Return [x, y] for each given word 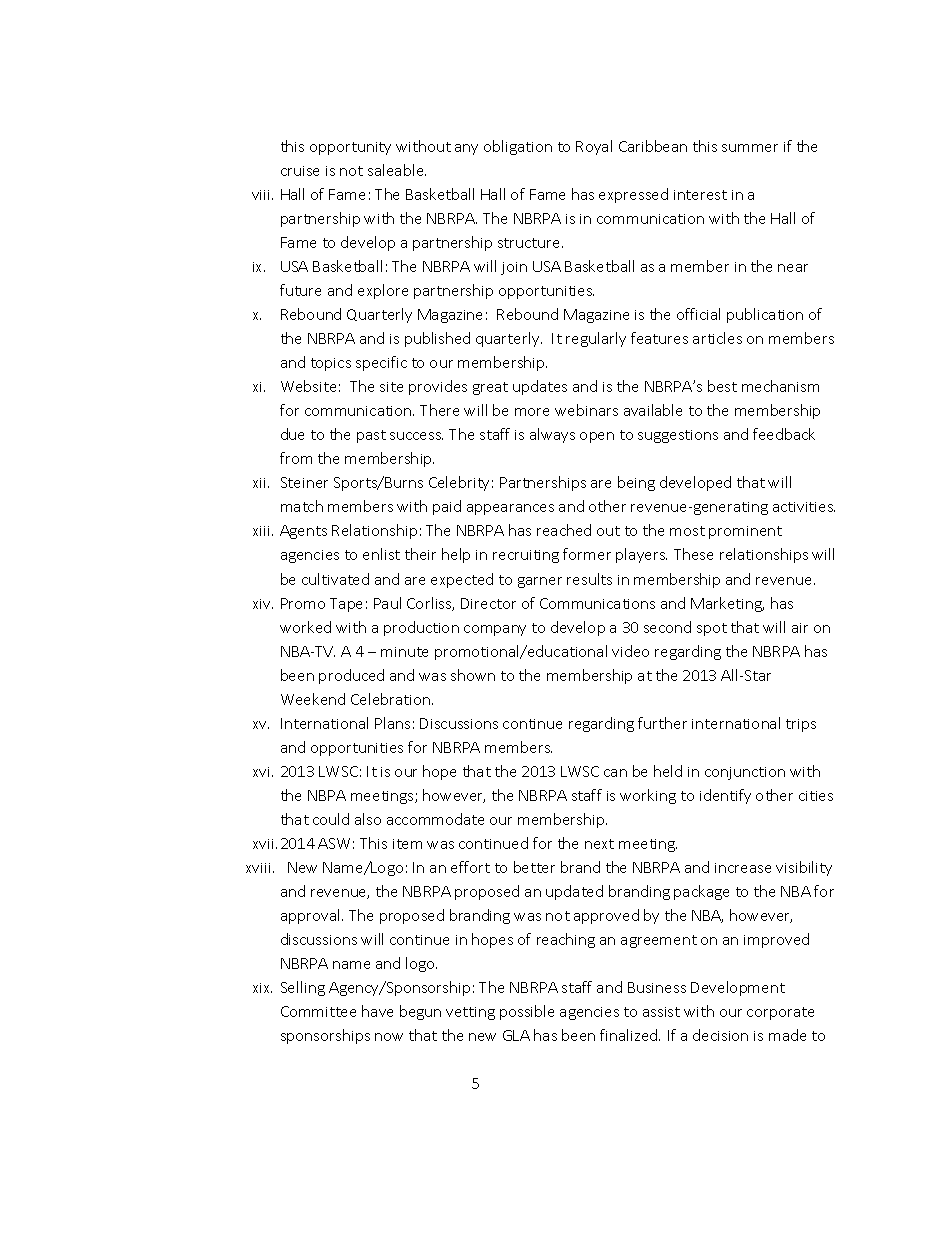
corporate [780, 1013]
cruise [300, 171]
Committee [318, 1011]
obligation [518, 147]
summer [750, 148]
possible [527, 1012]
